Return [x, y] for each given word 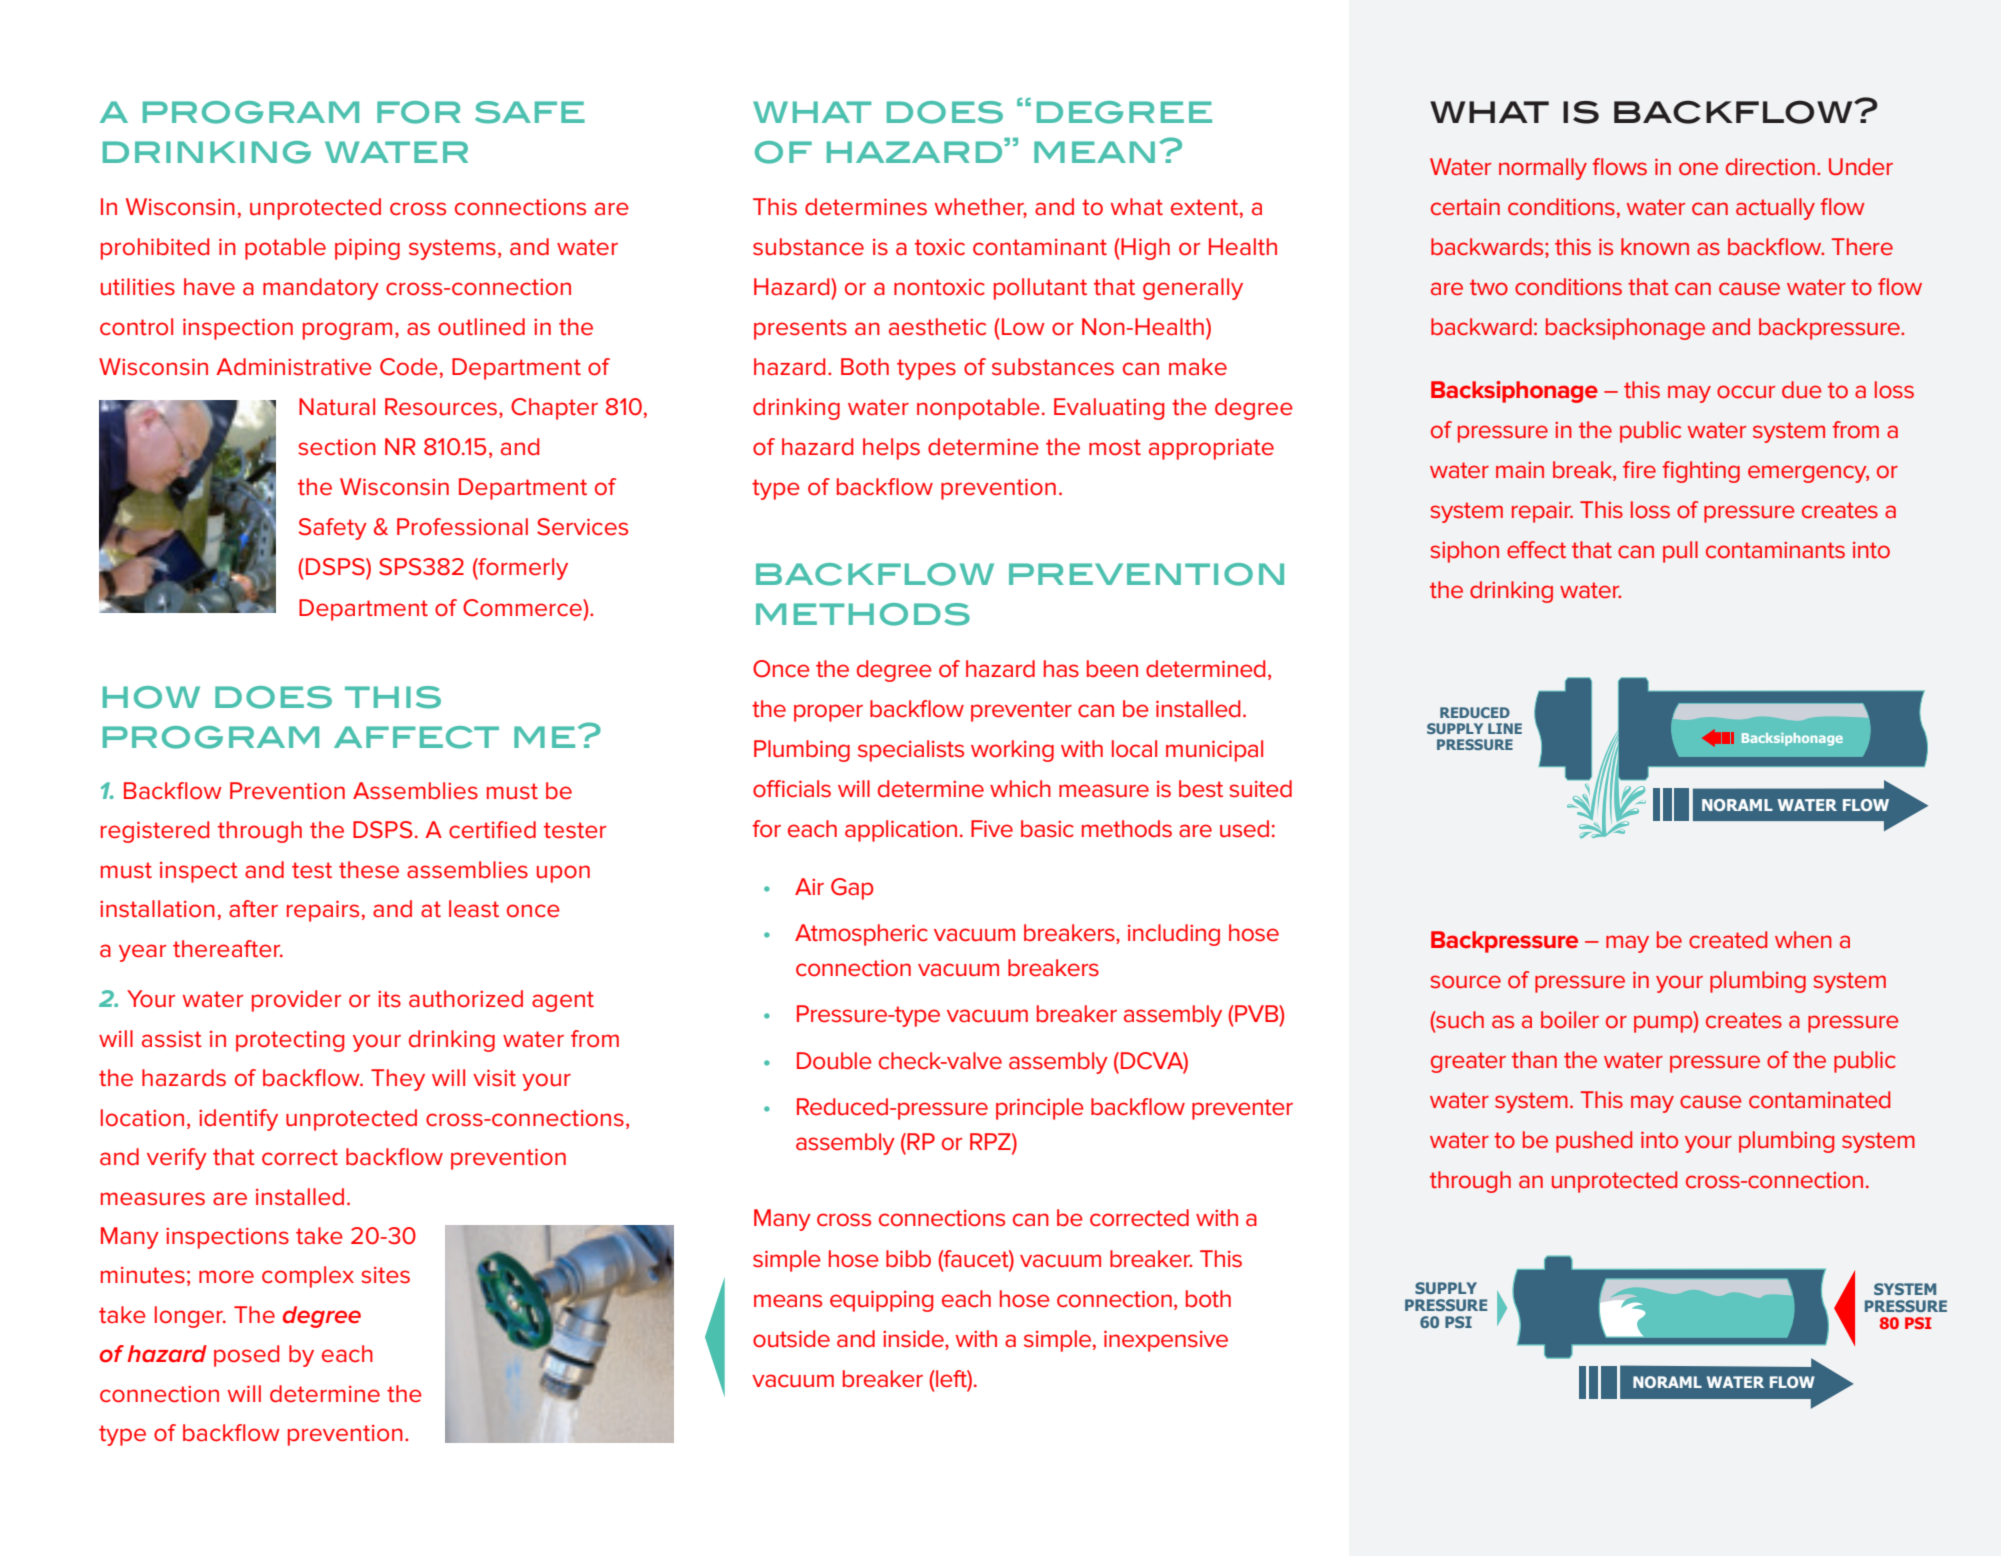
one [1698, 168]
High [1145, 249]
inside [914, 1339]
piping [367, 249]
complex [308, 1277]
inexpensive [1166, 1341]
